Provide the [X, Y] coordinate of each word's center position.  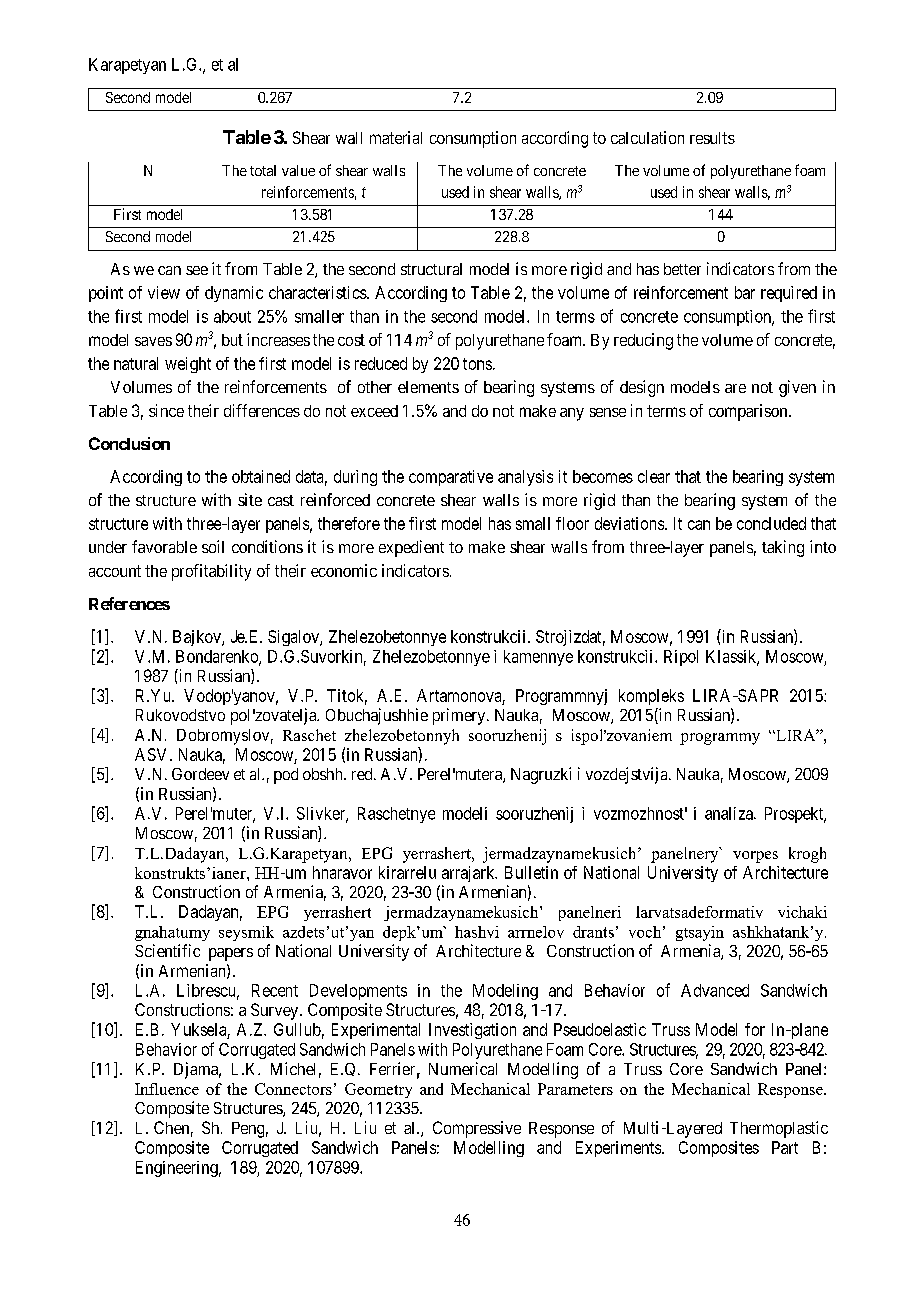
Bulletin [531, 872]
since [166, 410]
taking [783, 548]
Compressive [477, 1129]
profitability [211, 572]
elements [428, 387]
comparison [749, 412]
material [396, 137]
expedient [411, 548]
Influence [167, 1089]
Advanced [715, 990]
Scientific [167, 950]
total [263, 170]
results [712, 138]
